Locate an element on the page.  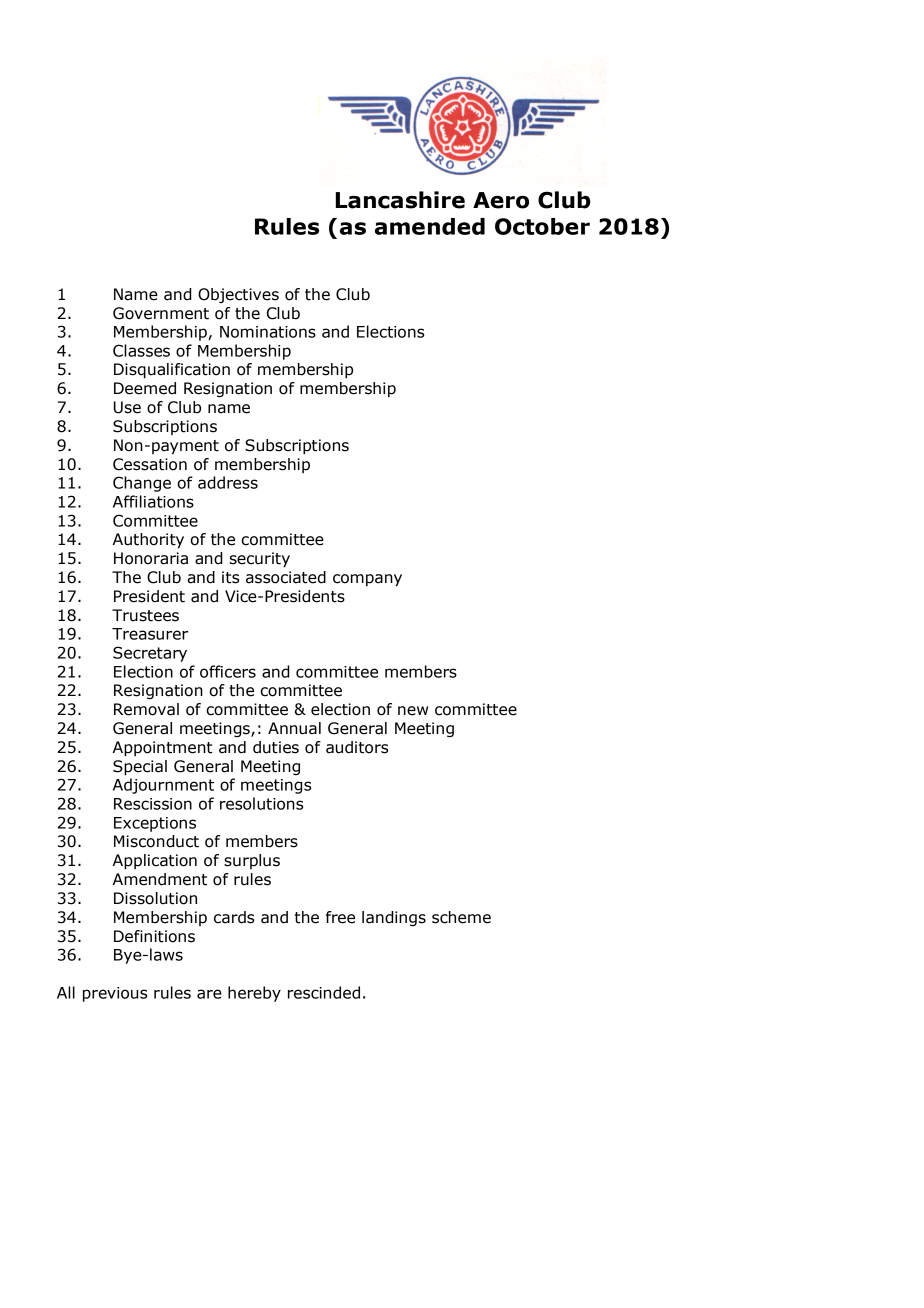
Government is located at coordinates (161, 313).
